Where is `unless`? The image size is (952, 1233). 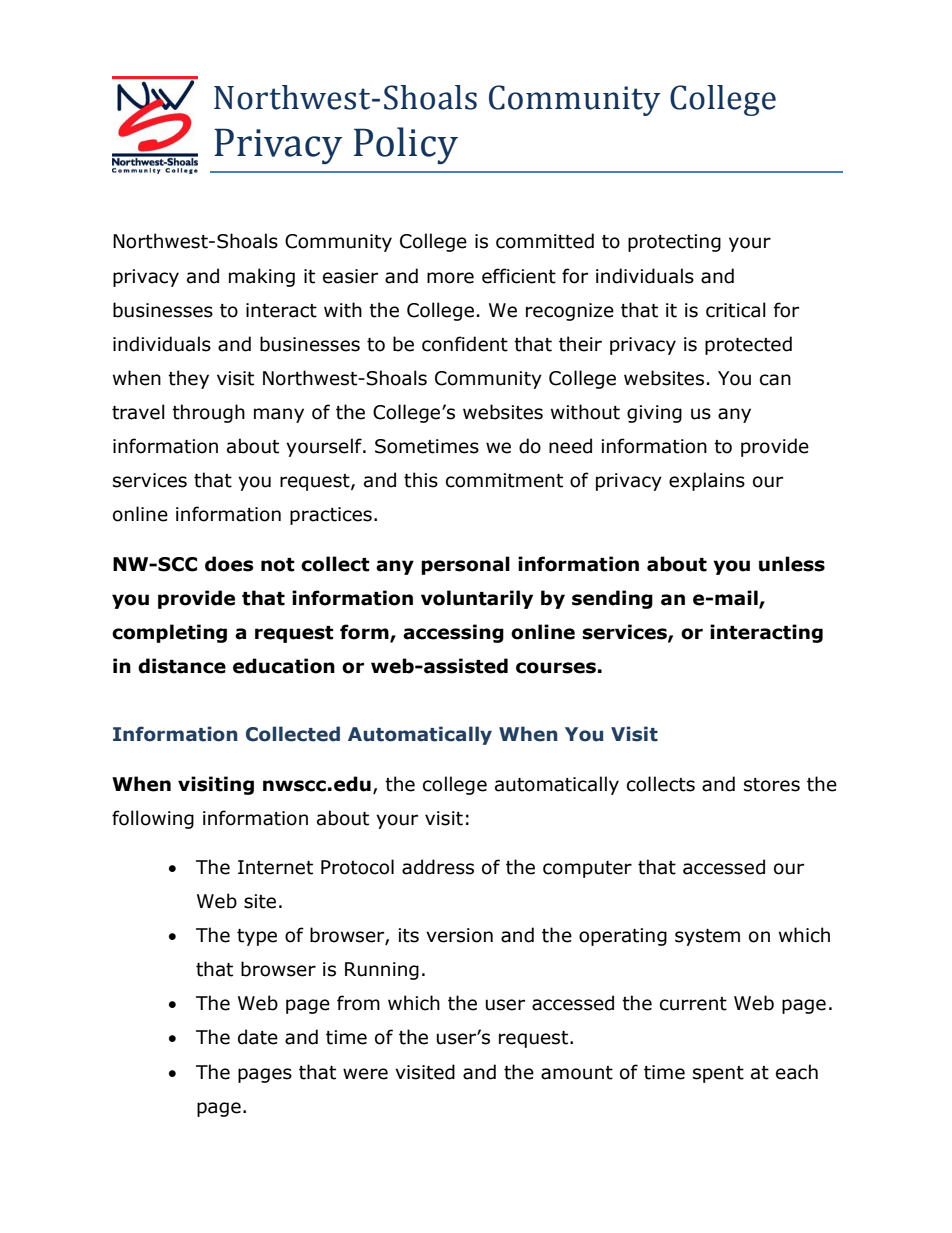 unless is located at coordinates (792, 564).
